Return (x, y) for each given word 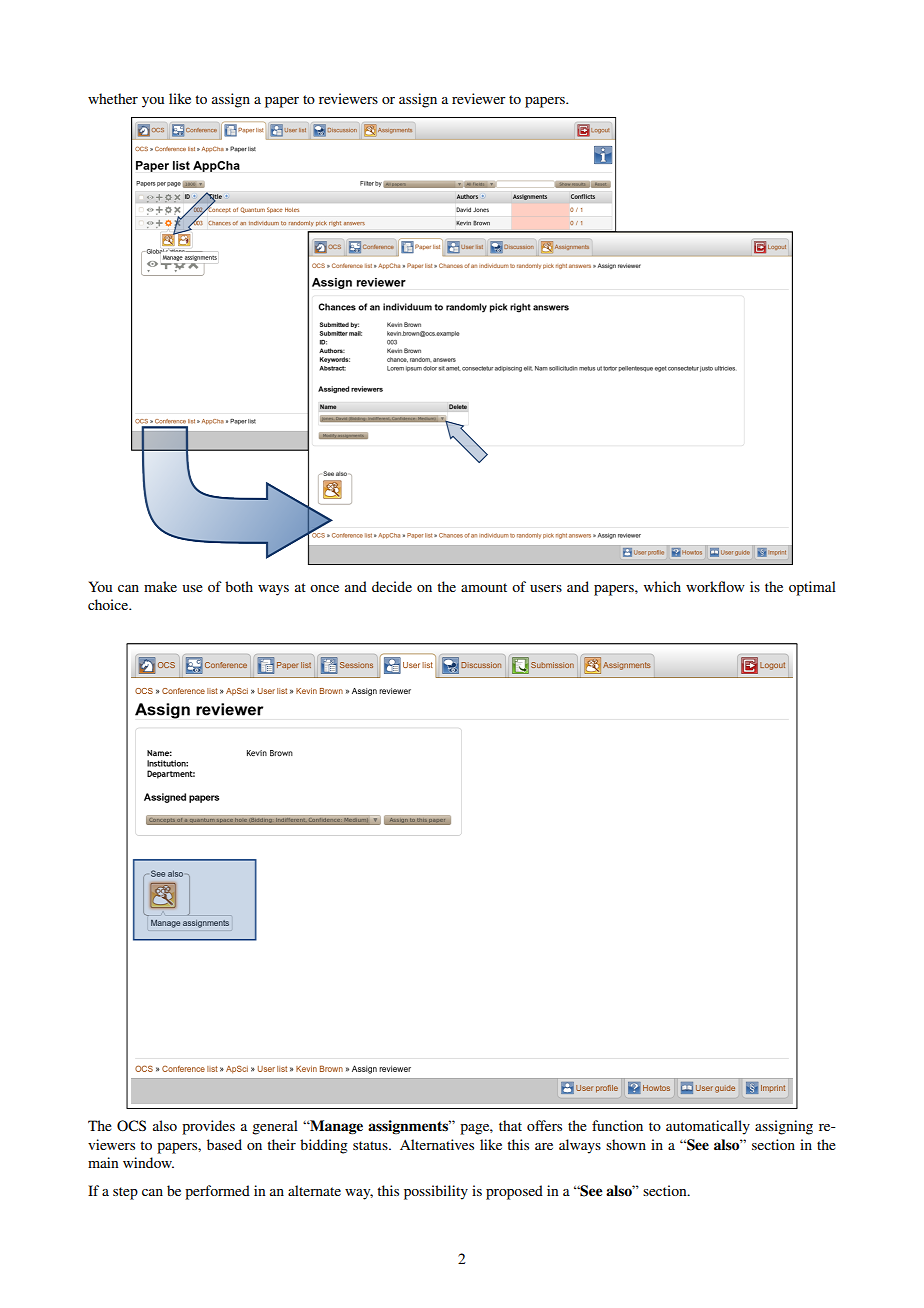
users (546, 588)
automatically (708, 1127)
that (510, 1125)
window (148, 1162)
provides (208, 1127)
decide (392, 586)
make (160, 586)
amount (484, 587)
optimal (812, 588)
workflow (715, 586)
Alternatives (437, 1144)
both (239, 586)
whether (113, 98)
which (662, 586)
